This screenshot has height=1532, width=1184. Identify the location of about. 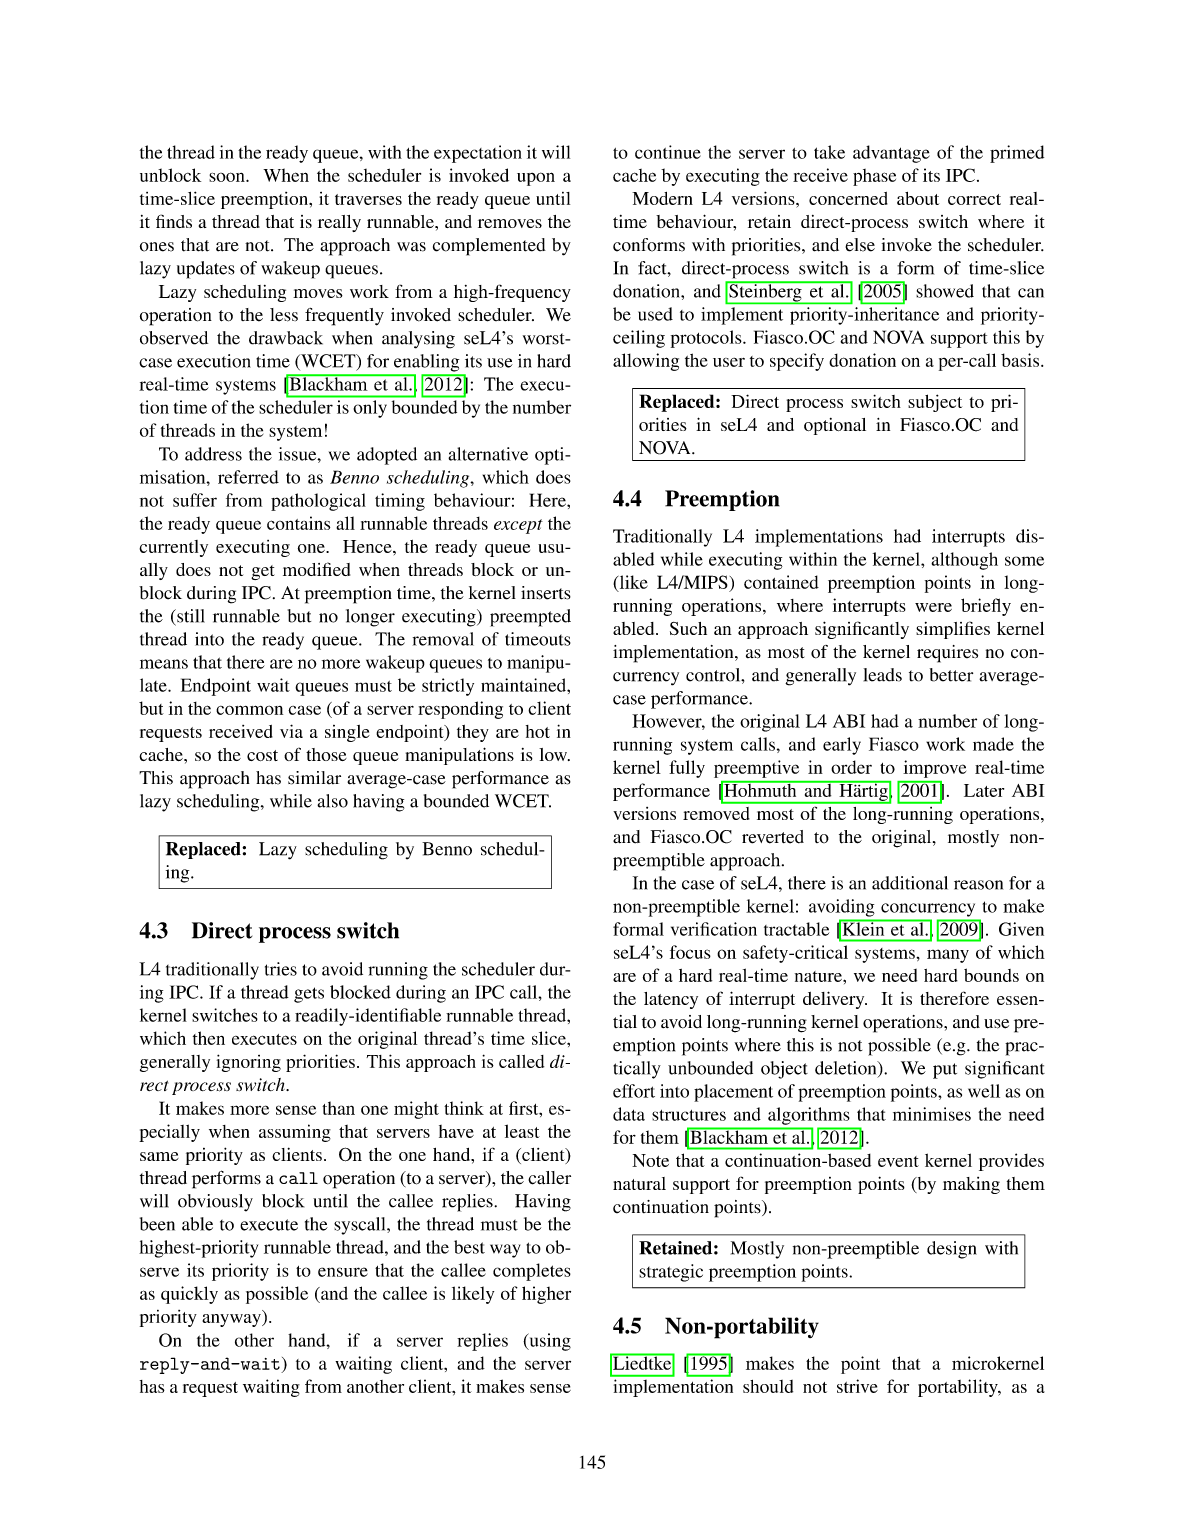
(918, 198).
